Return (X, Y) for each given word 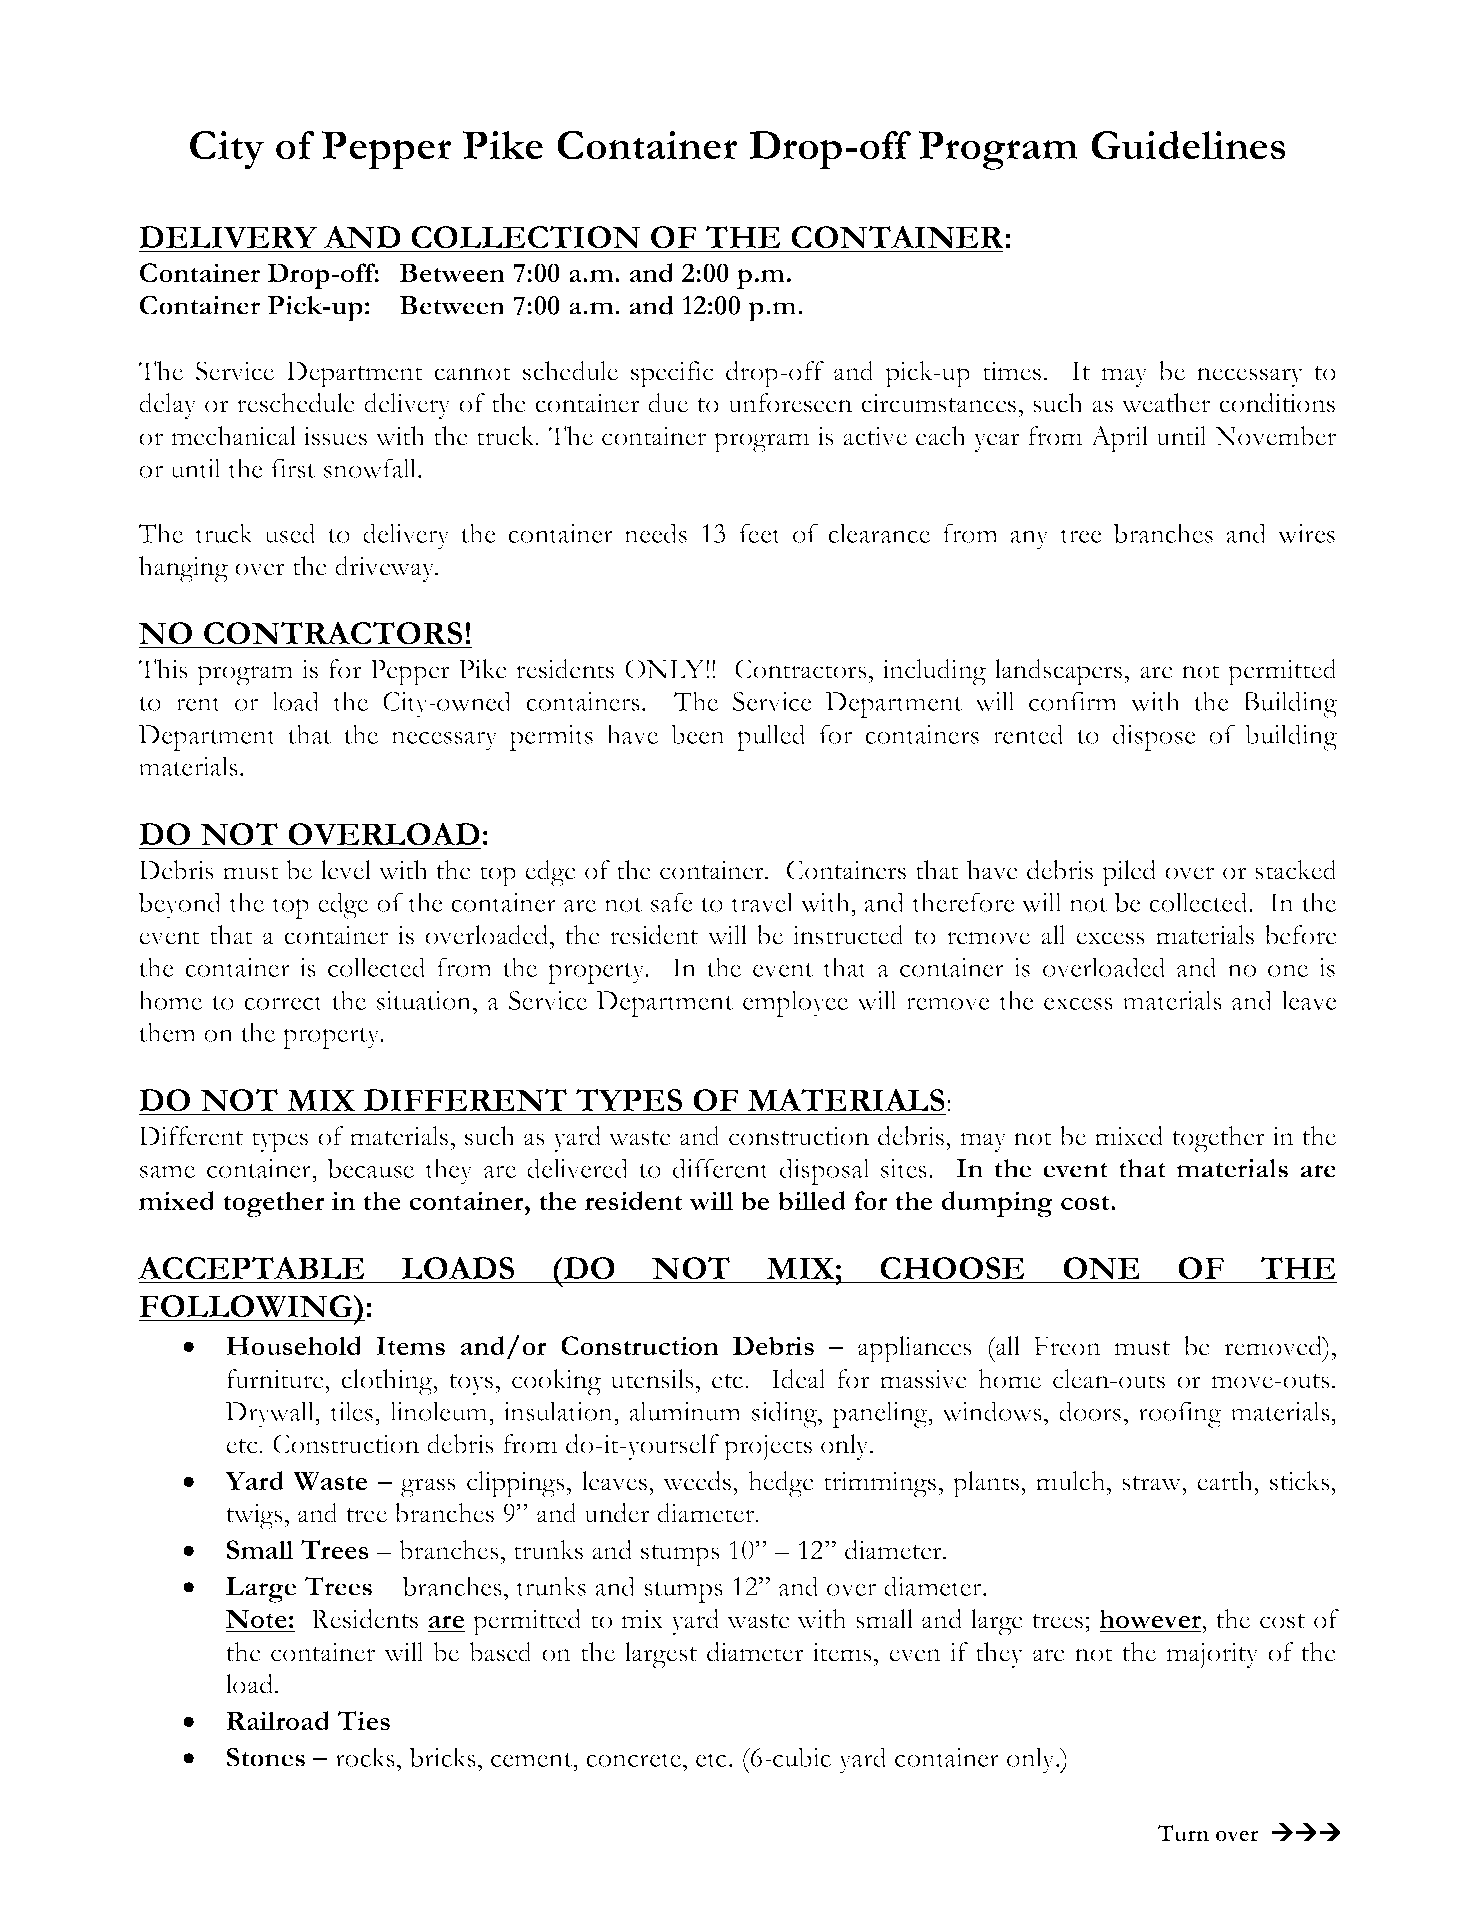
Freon (1067, 1346)
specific (672, 374)
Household (294, 1346)
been (698, 734)
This (163, 669)
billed (812, 1201)
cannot (472, 373)
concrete (633, 1759)
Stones (266, 1757)
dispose (1154, 737)
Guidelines (1188, 145)
